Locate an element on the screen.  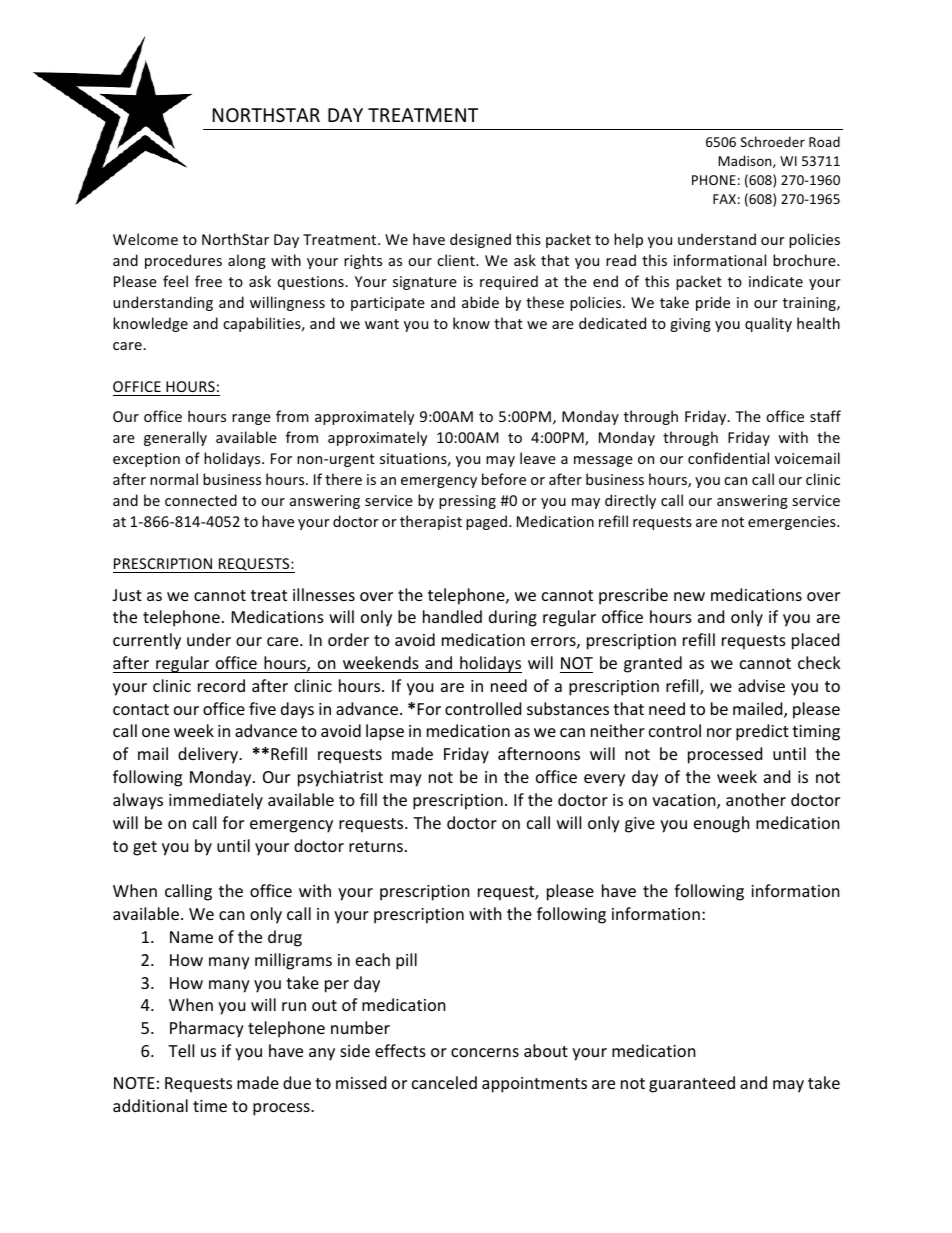
Welcome is located at coordinates (145, 239).
